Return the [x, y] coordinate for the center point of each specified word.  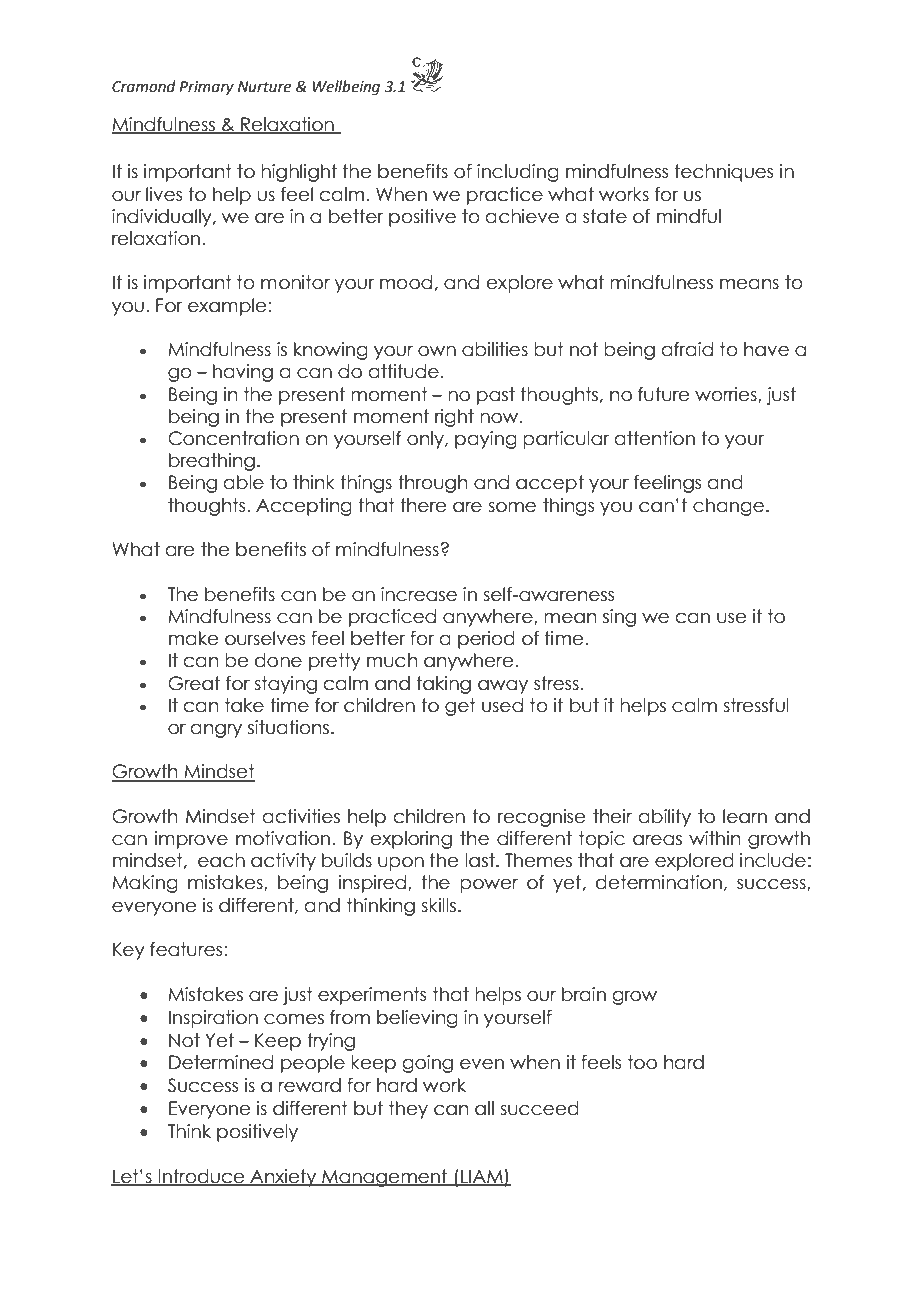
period [486, 640]
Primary [206, 88]
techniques [723, 173]
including [518, 173]
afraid [687, 349]
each [221, 860]
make [194, 638]
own [437, 351]
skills [438, 905]
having [243, 373]
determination [659, 882]
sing [619, 618]
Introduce [202, 1177]
